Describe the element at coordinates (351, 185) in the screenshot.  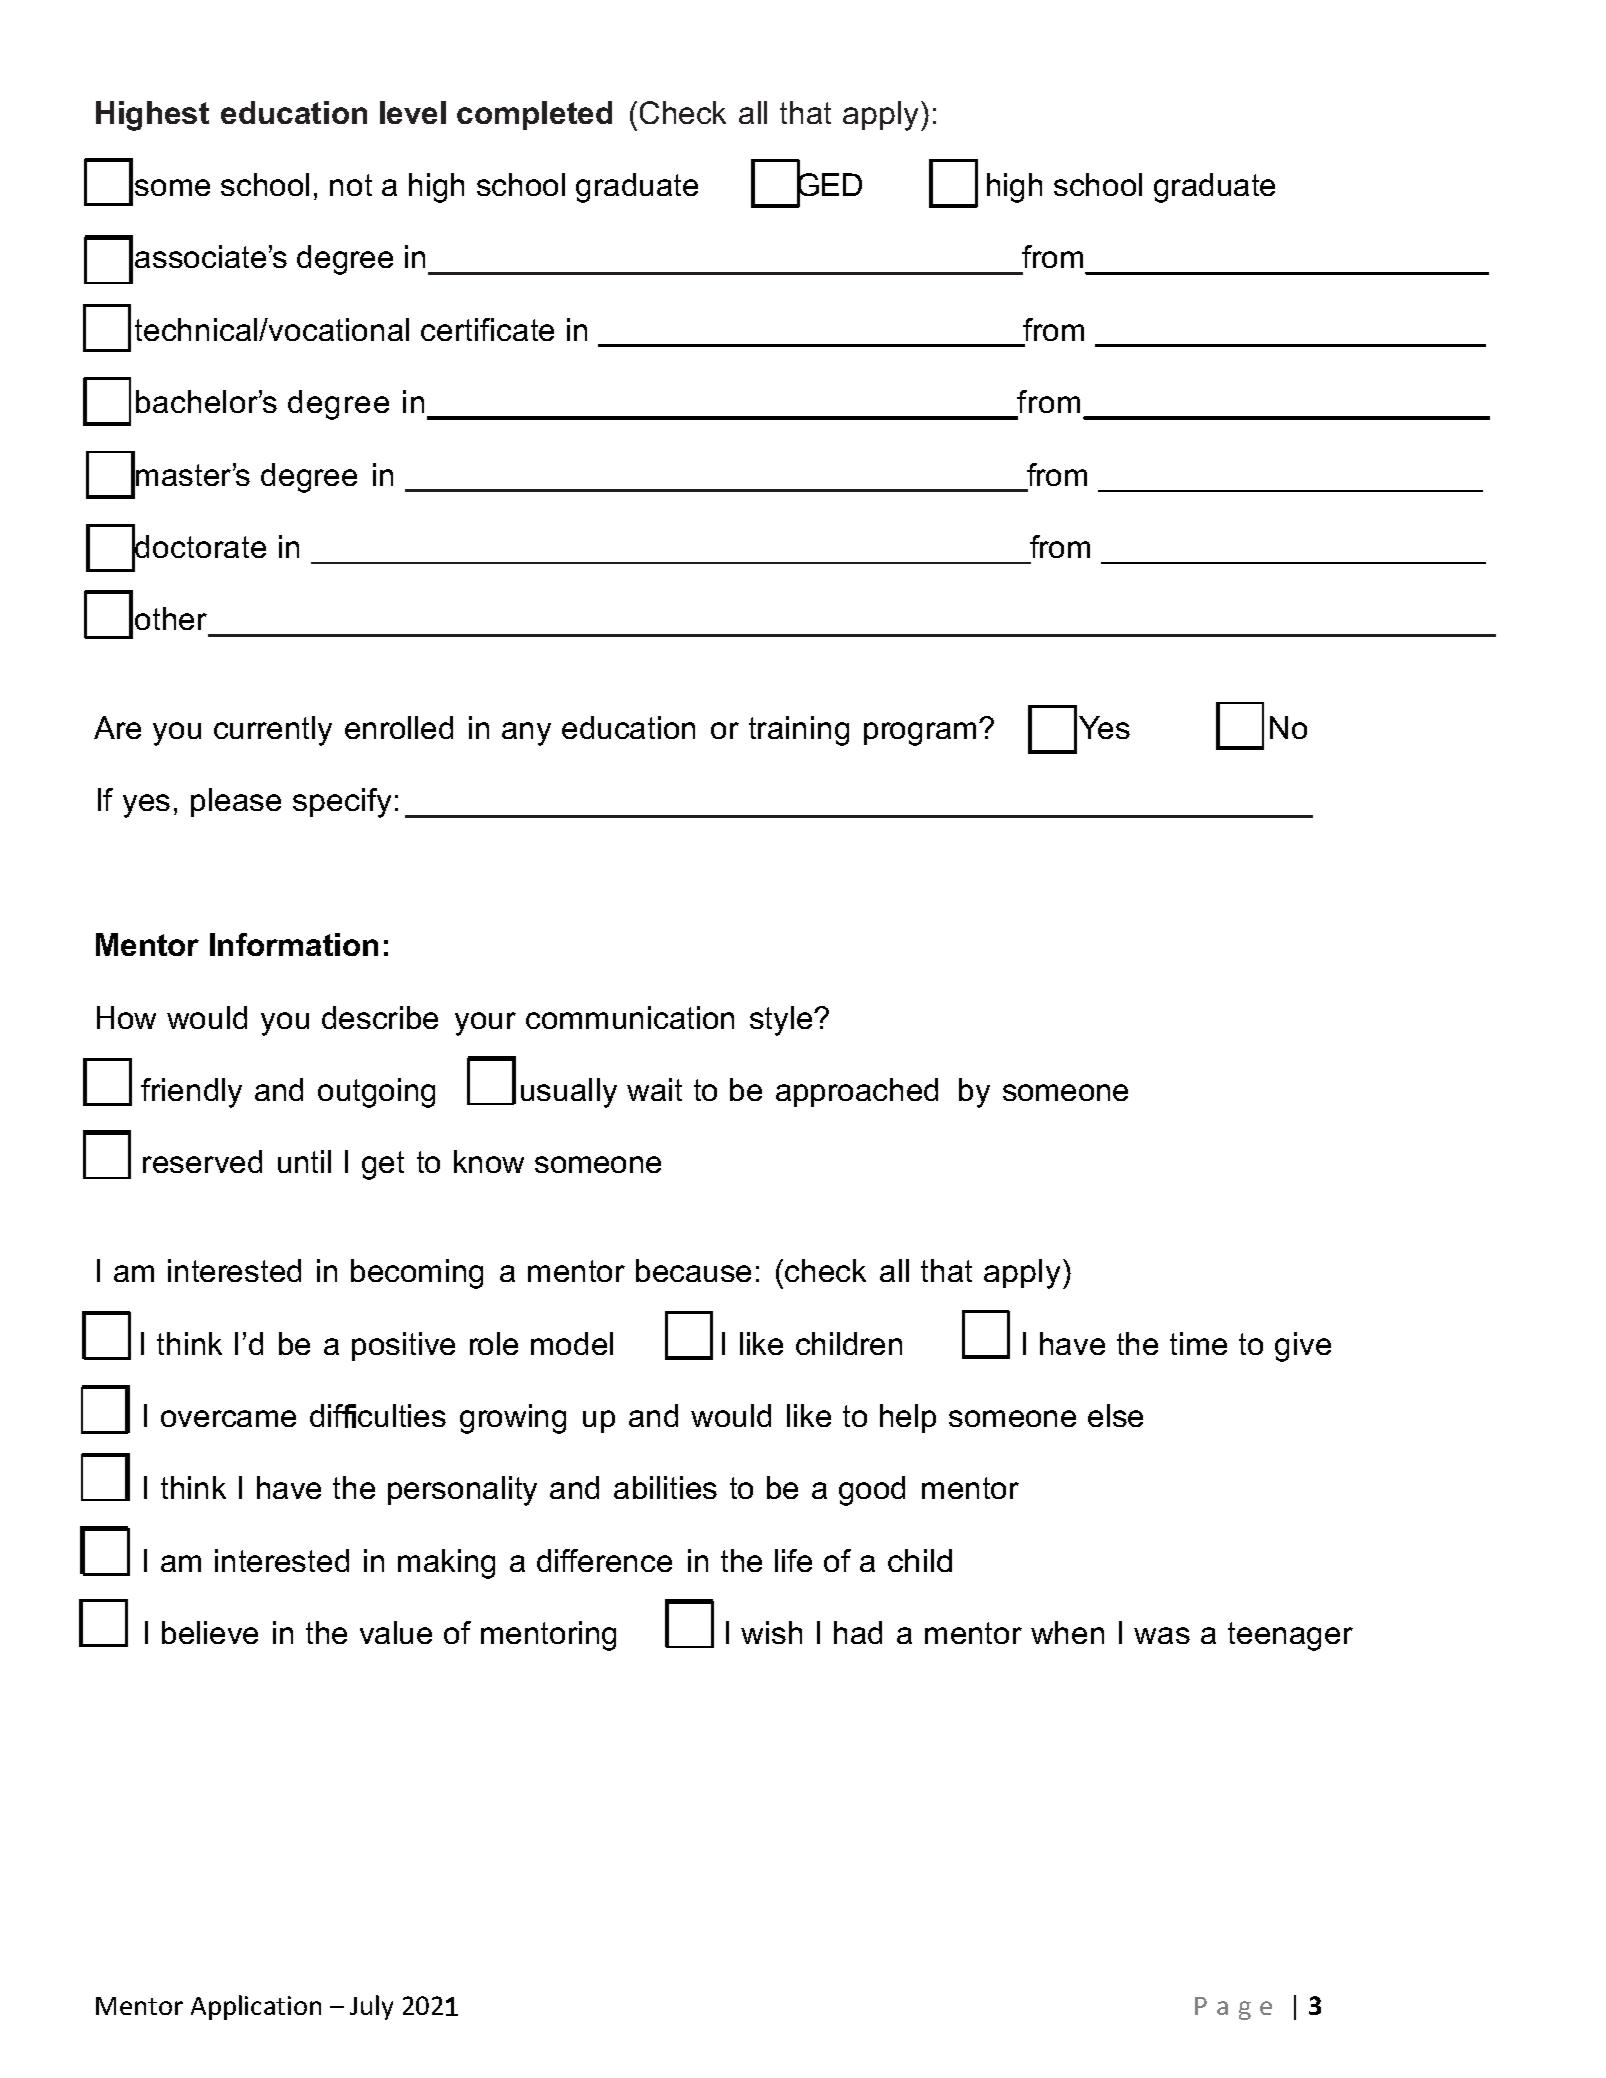
I see `not` at that location.
